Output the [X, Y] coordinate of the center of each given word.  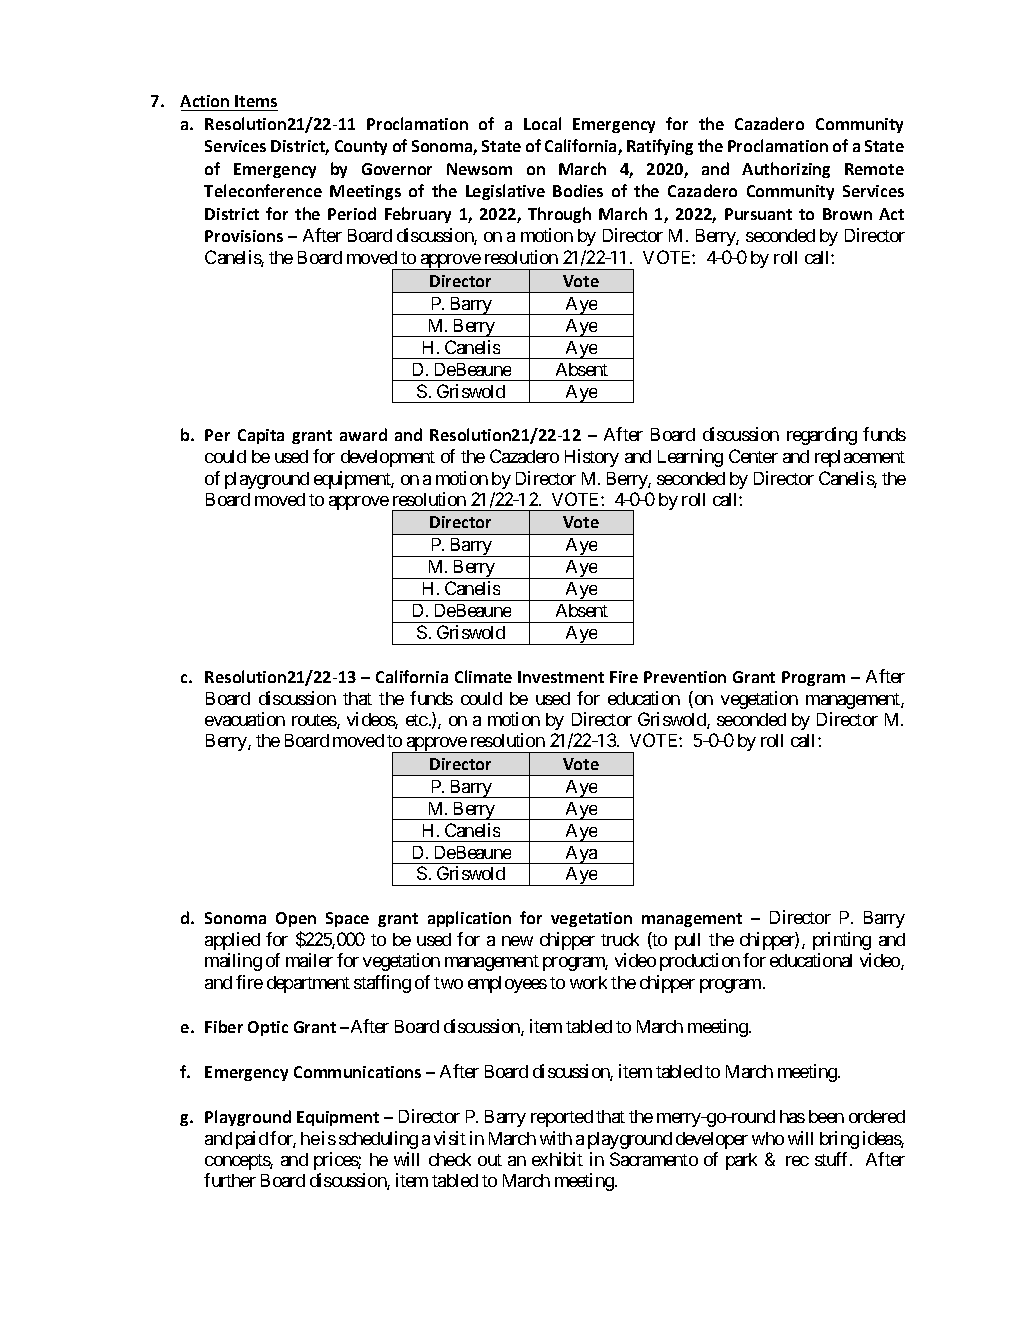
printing [842, 941]
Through [559, 215]
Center [753, 456]
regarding [822, 436]
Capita [261, 436]
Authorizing [786, 170]
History [592, 458]
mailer [309, 960]
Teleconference [263, 190]
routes [315, 721]
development [388, 458]
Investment [561, 677]
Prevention [685, 677]
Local [542, 123]
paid [252, 1140]
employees [507, 984]
